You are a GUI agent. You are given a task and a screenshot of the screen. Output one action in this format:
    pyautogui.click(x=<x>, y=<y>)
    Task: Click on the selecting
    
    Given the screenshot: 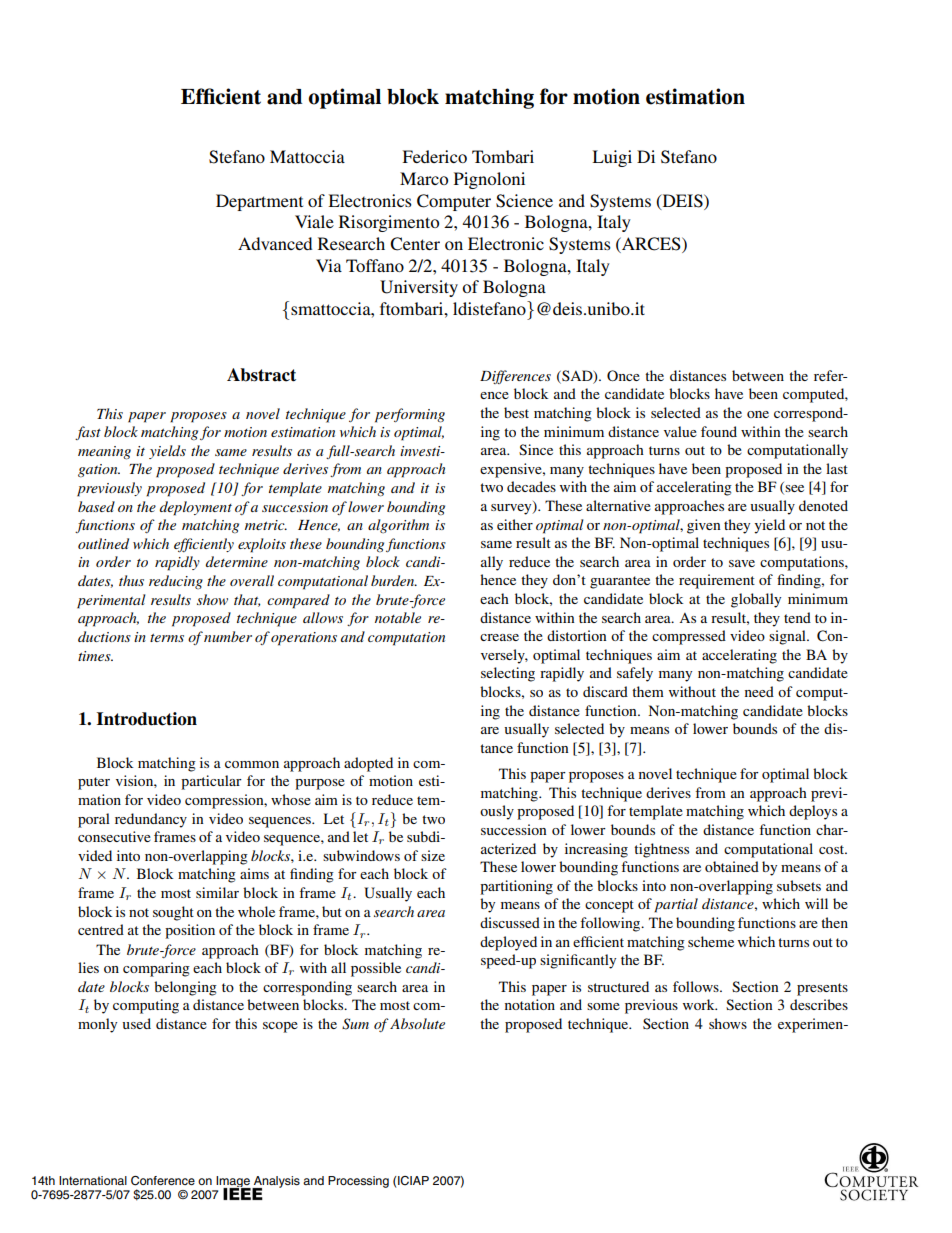 What is the action you would take?
    pyautogui.click(x=508, y=674)
